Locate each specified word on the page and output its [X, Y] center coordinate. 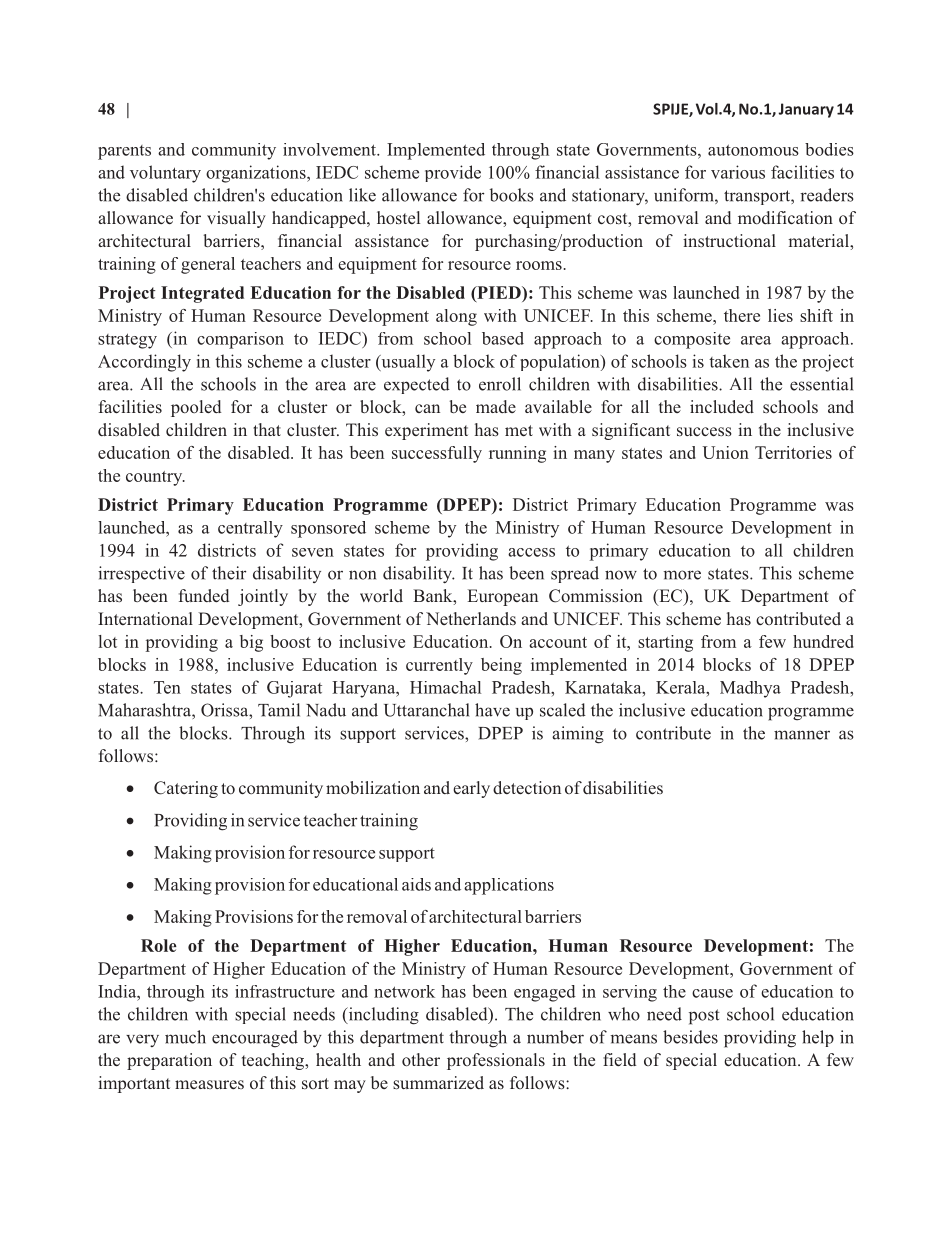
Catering [186, 789]
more [682, 575]
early [471, 789]
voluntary [165, 174]
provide [453, 173]
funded [204, 595]
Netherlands [471, 618]
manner [802, 735]
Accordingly [144, 363]
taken [729, 361]
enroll [500, 384]
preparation [169, 1061]
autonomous [753, 150]
